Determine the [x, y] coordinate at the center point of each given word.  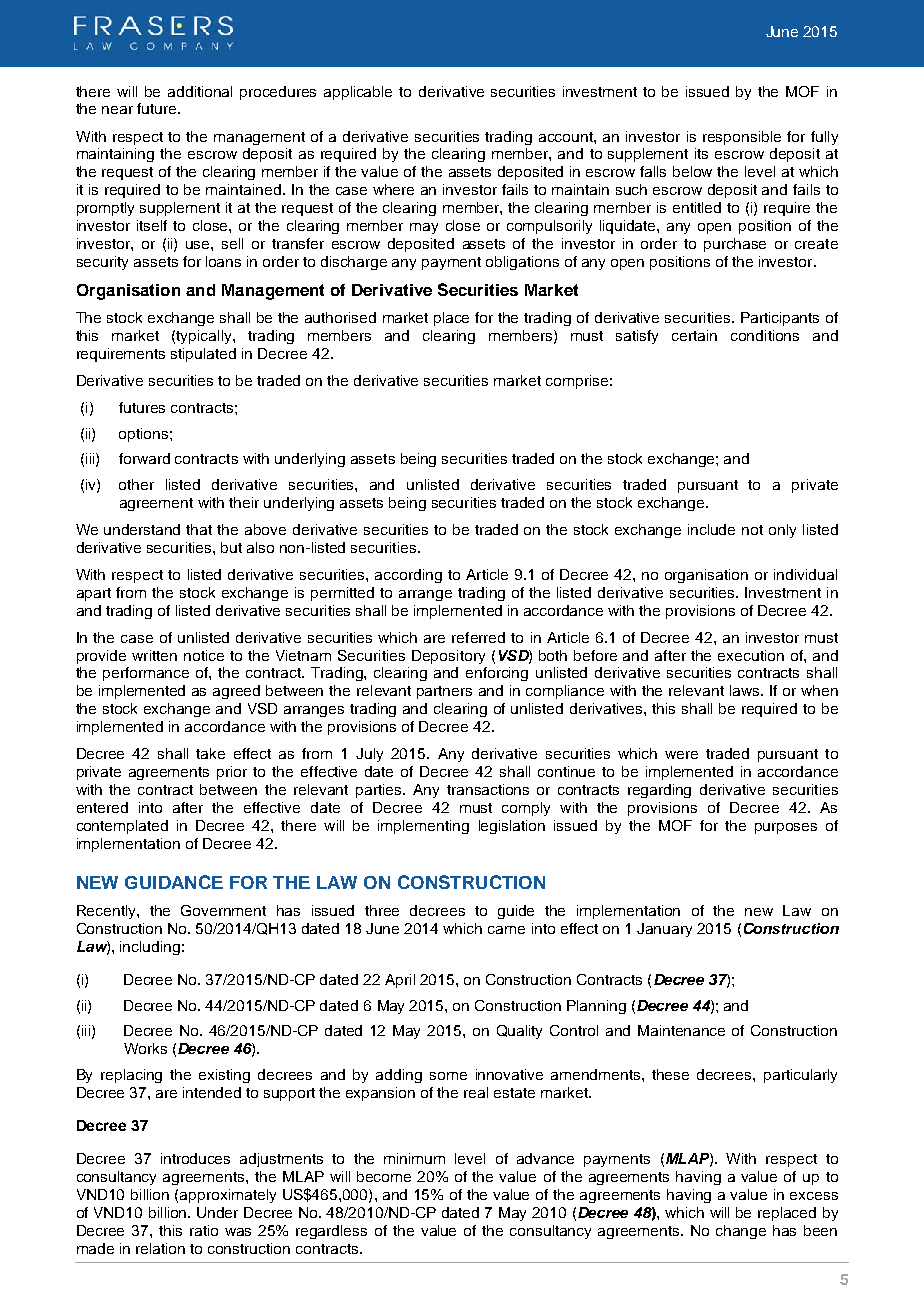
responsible [742, 138]
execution [751, 655]
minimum [414, 1158]
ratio [204, 1230]
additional [200, 91]
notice [204, 655]
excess [814, 1196]
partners [444, 692]
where [393, 189]
